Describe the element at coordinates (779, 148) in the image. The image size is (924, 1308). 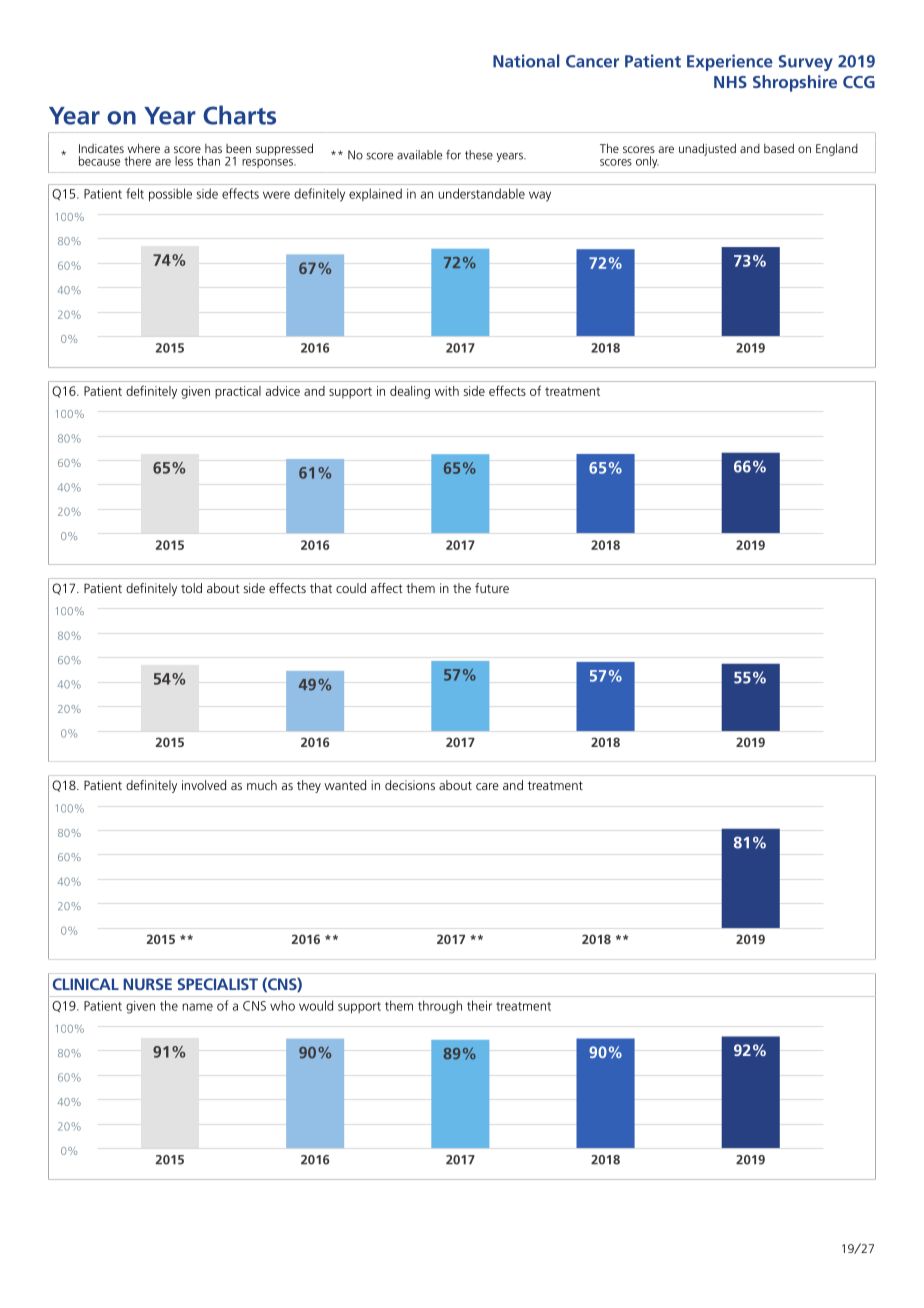
I see `based` at that location.
